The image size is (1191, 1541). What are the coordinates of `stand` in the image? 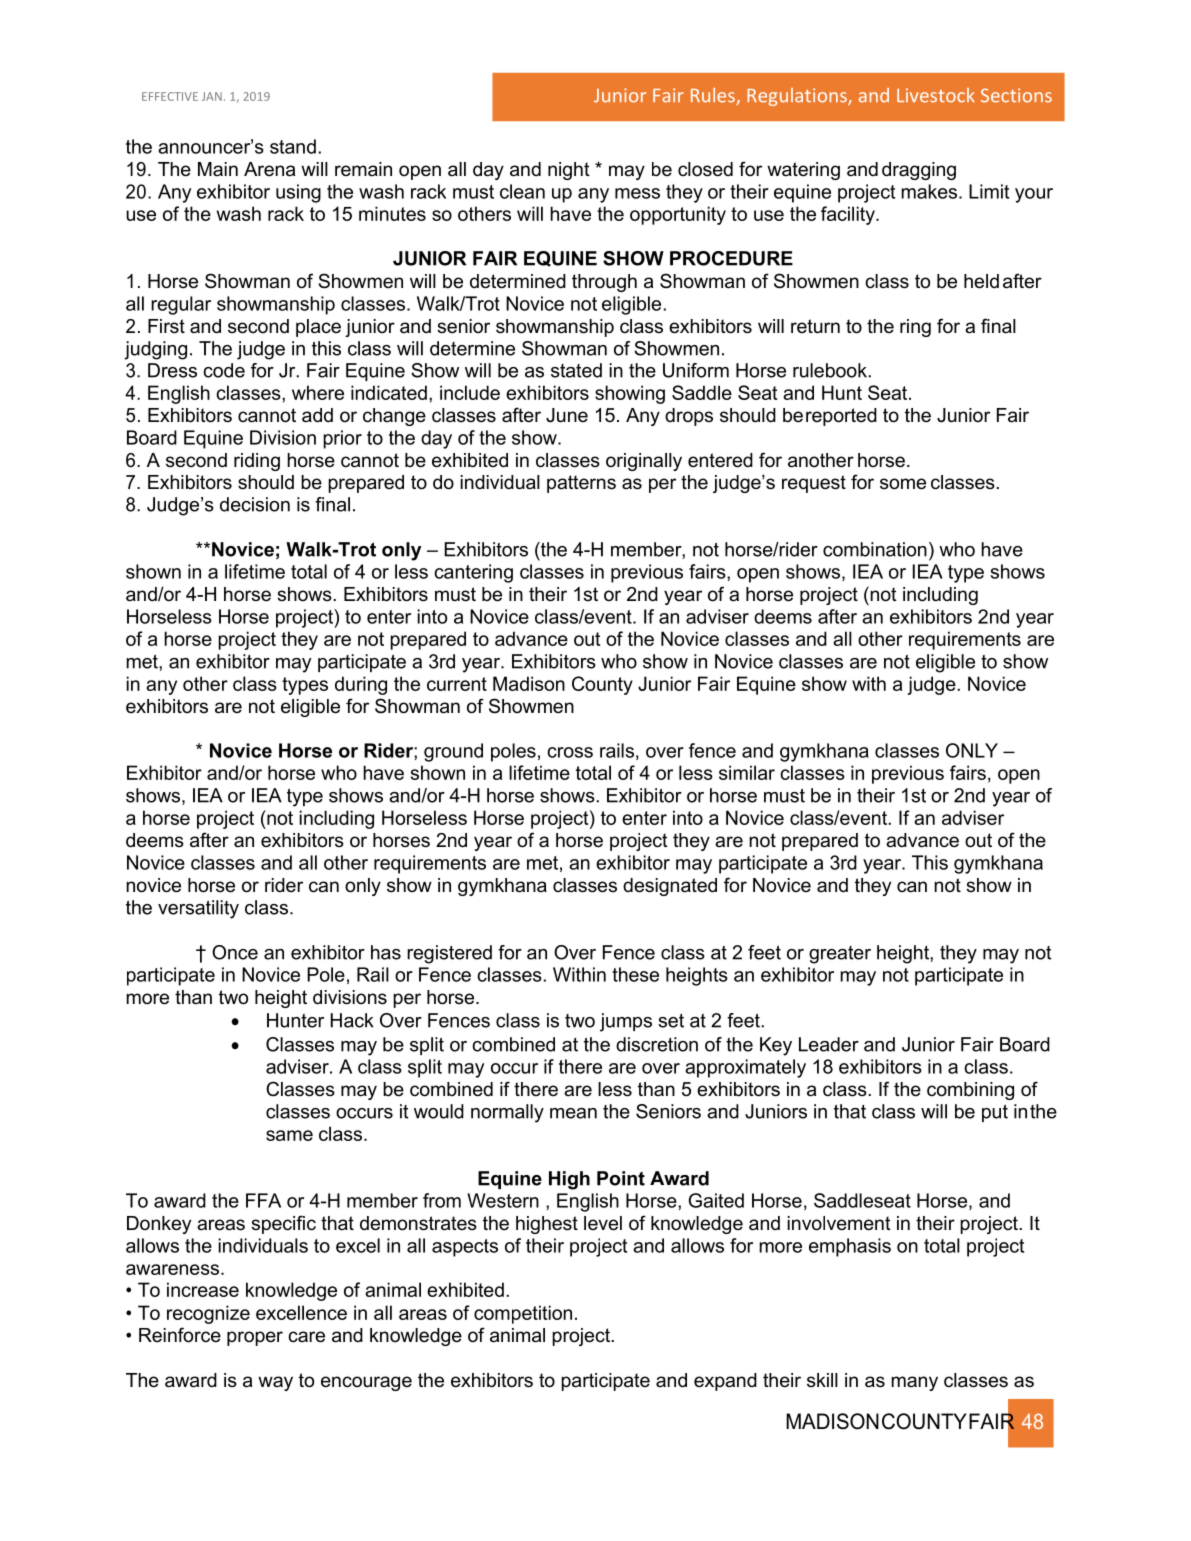 It's located at (293, 146).
